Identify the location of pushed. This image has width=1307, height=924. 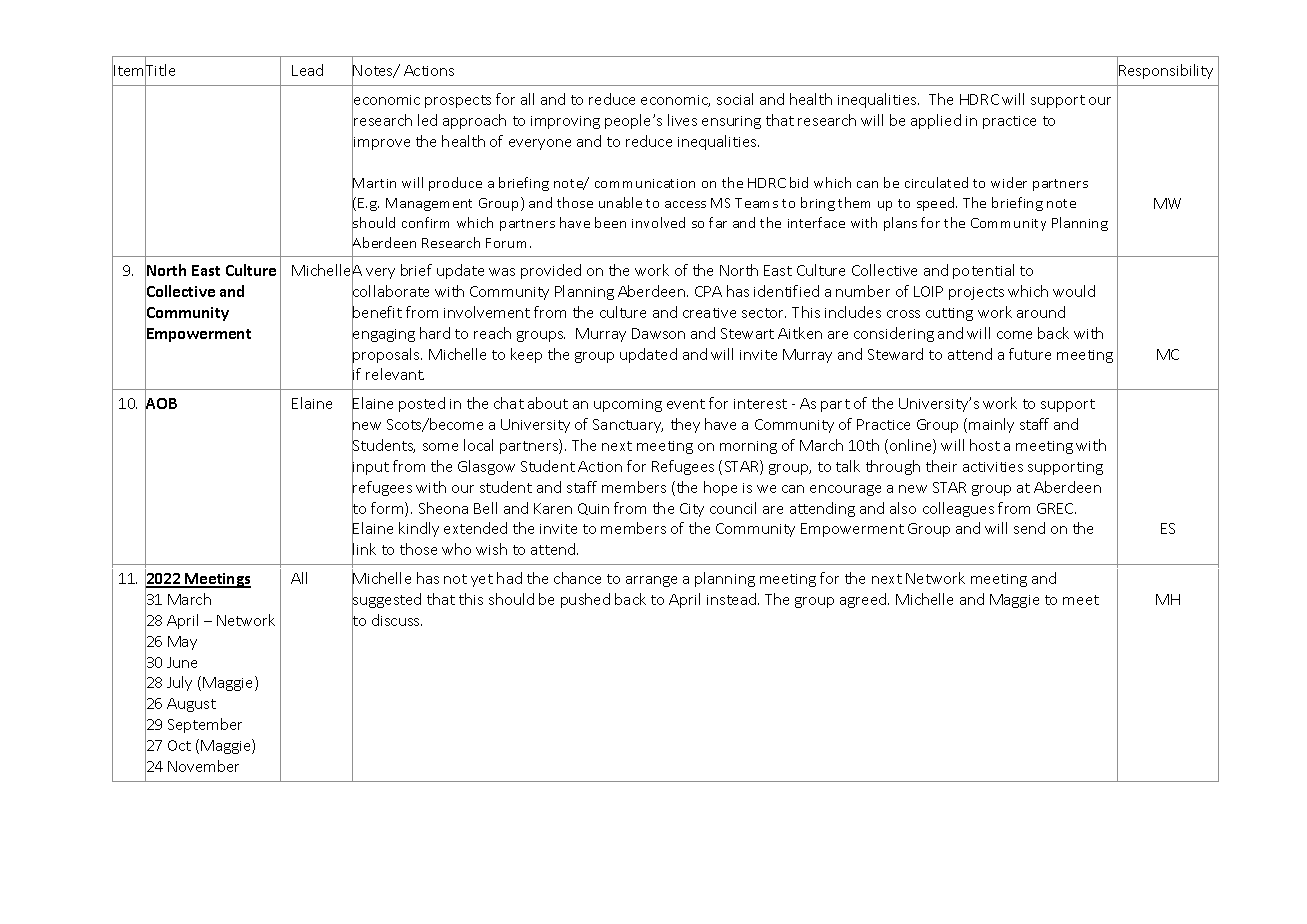
(585, 600).
